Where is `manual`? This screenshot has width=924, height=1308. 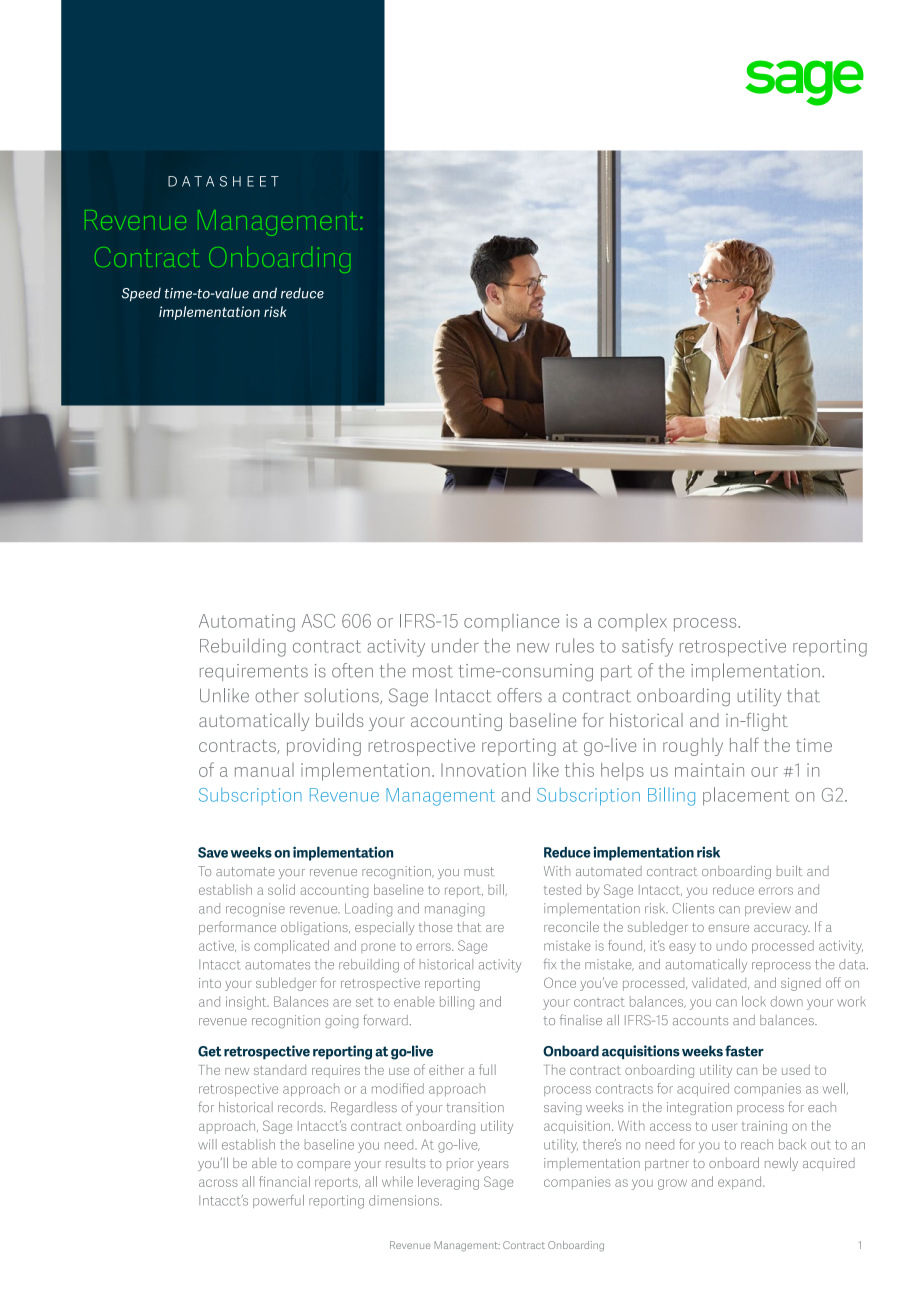 manual is located at coordinates (264, 770).
